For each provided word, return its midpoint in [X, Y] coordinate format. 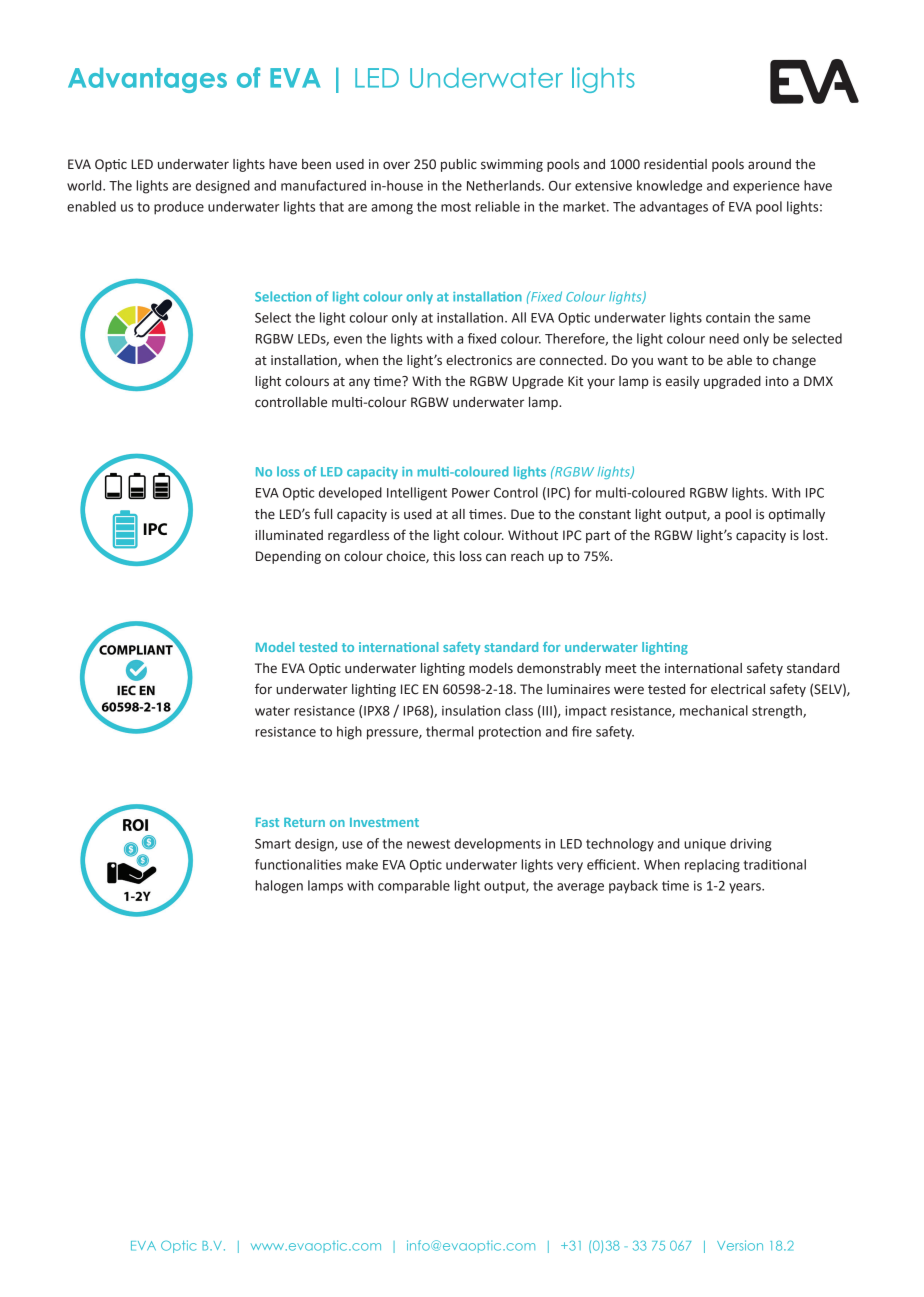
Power [471, 493]
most [456, 207]
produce [179, 208]
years [746, 888]
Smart [273, 844]
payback [633, 887]
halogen [279, 887]
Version [740, 1245]
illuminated [289, 535]
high [349, 733]
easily [682, 382]
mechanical [714, 710]
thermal [449, 731]
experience [766, 187]
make [362, 864]
